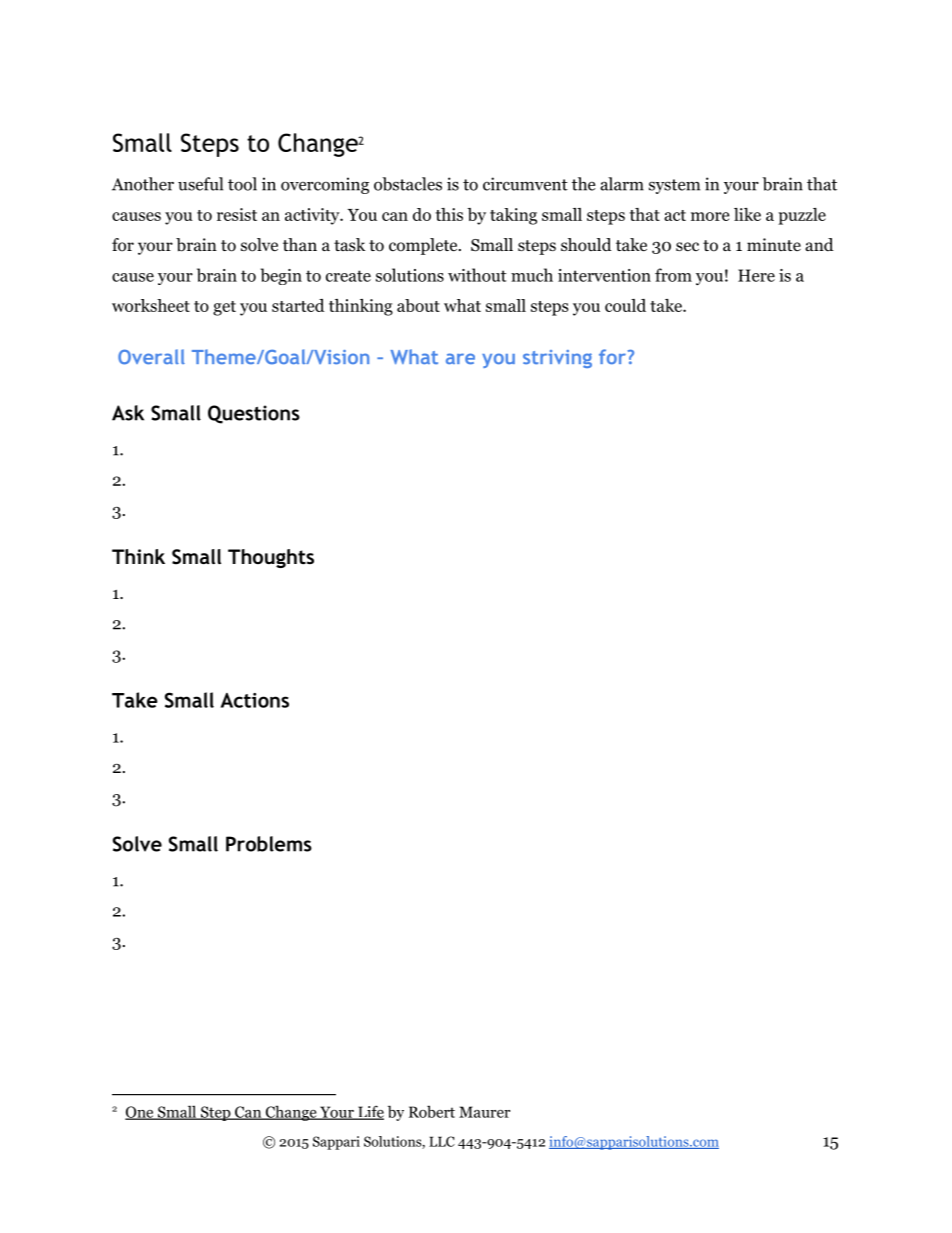 Image resolution: width=952 pixels, height=1233 pixels. I want to click on Problems, so click(269, 844).
